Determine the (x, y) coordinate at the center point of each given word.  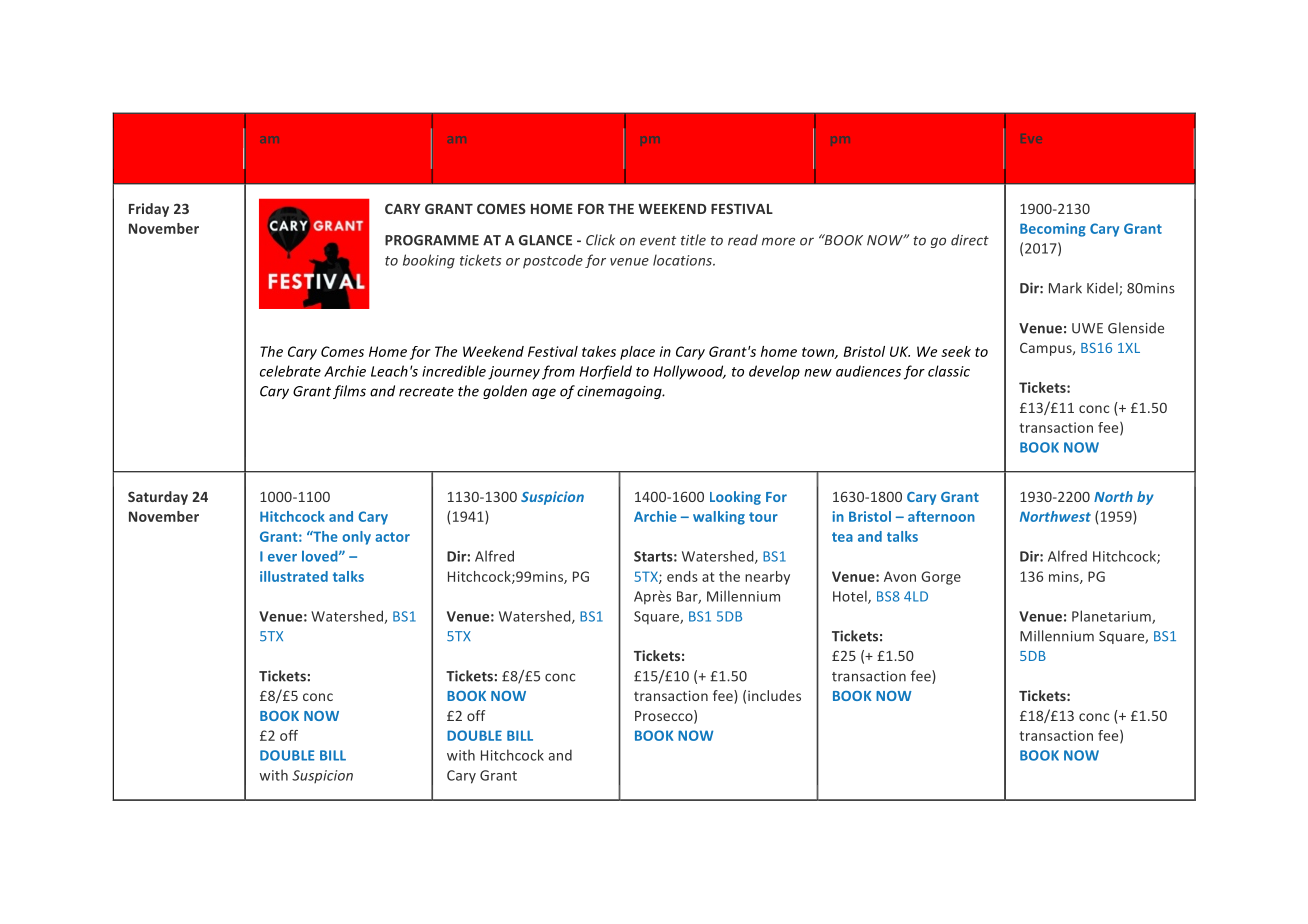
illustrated (294, 576)
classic (949, 371)
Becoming (1053, 230)
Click (600, 240)
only (356, 538)
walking (719, 518)
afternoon (941, 516)
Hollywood (690, 372)
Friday (149, 210)
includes (774, 695)
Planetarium (1112, 617)
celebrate (290, 371)
